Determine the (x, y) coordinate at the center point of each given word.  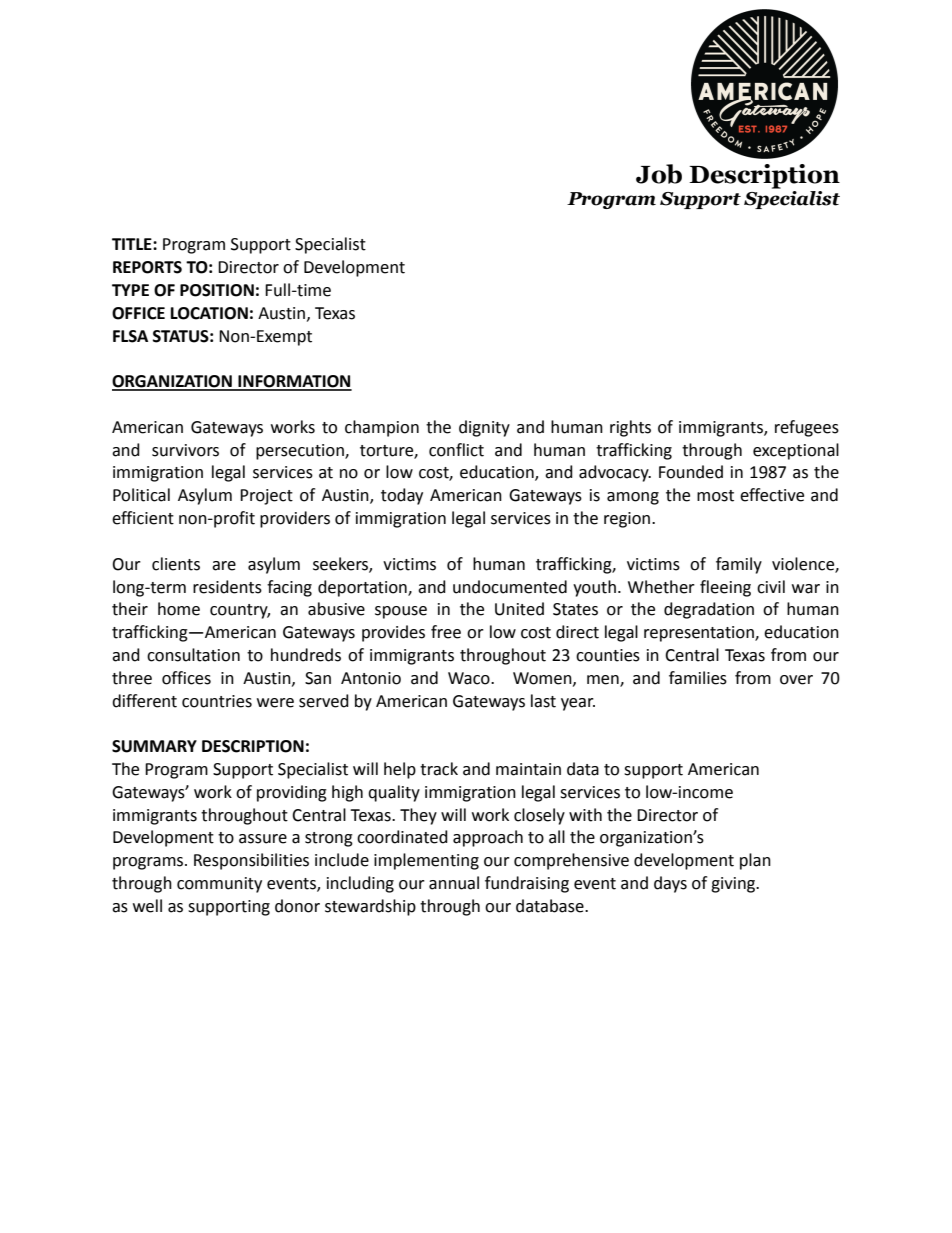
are (224, 566)
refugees (807, 428)
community (219, 885)
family (739, 565)
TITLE (133, 244)
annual (454, 883)
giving (734, 885)
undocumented (510, 587)
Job (659, 174)
